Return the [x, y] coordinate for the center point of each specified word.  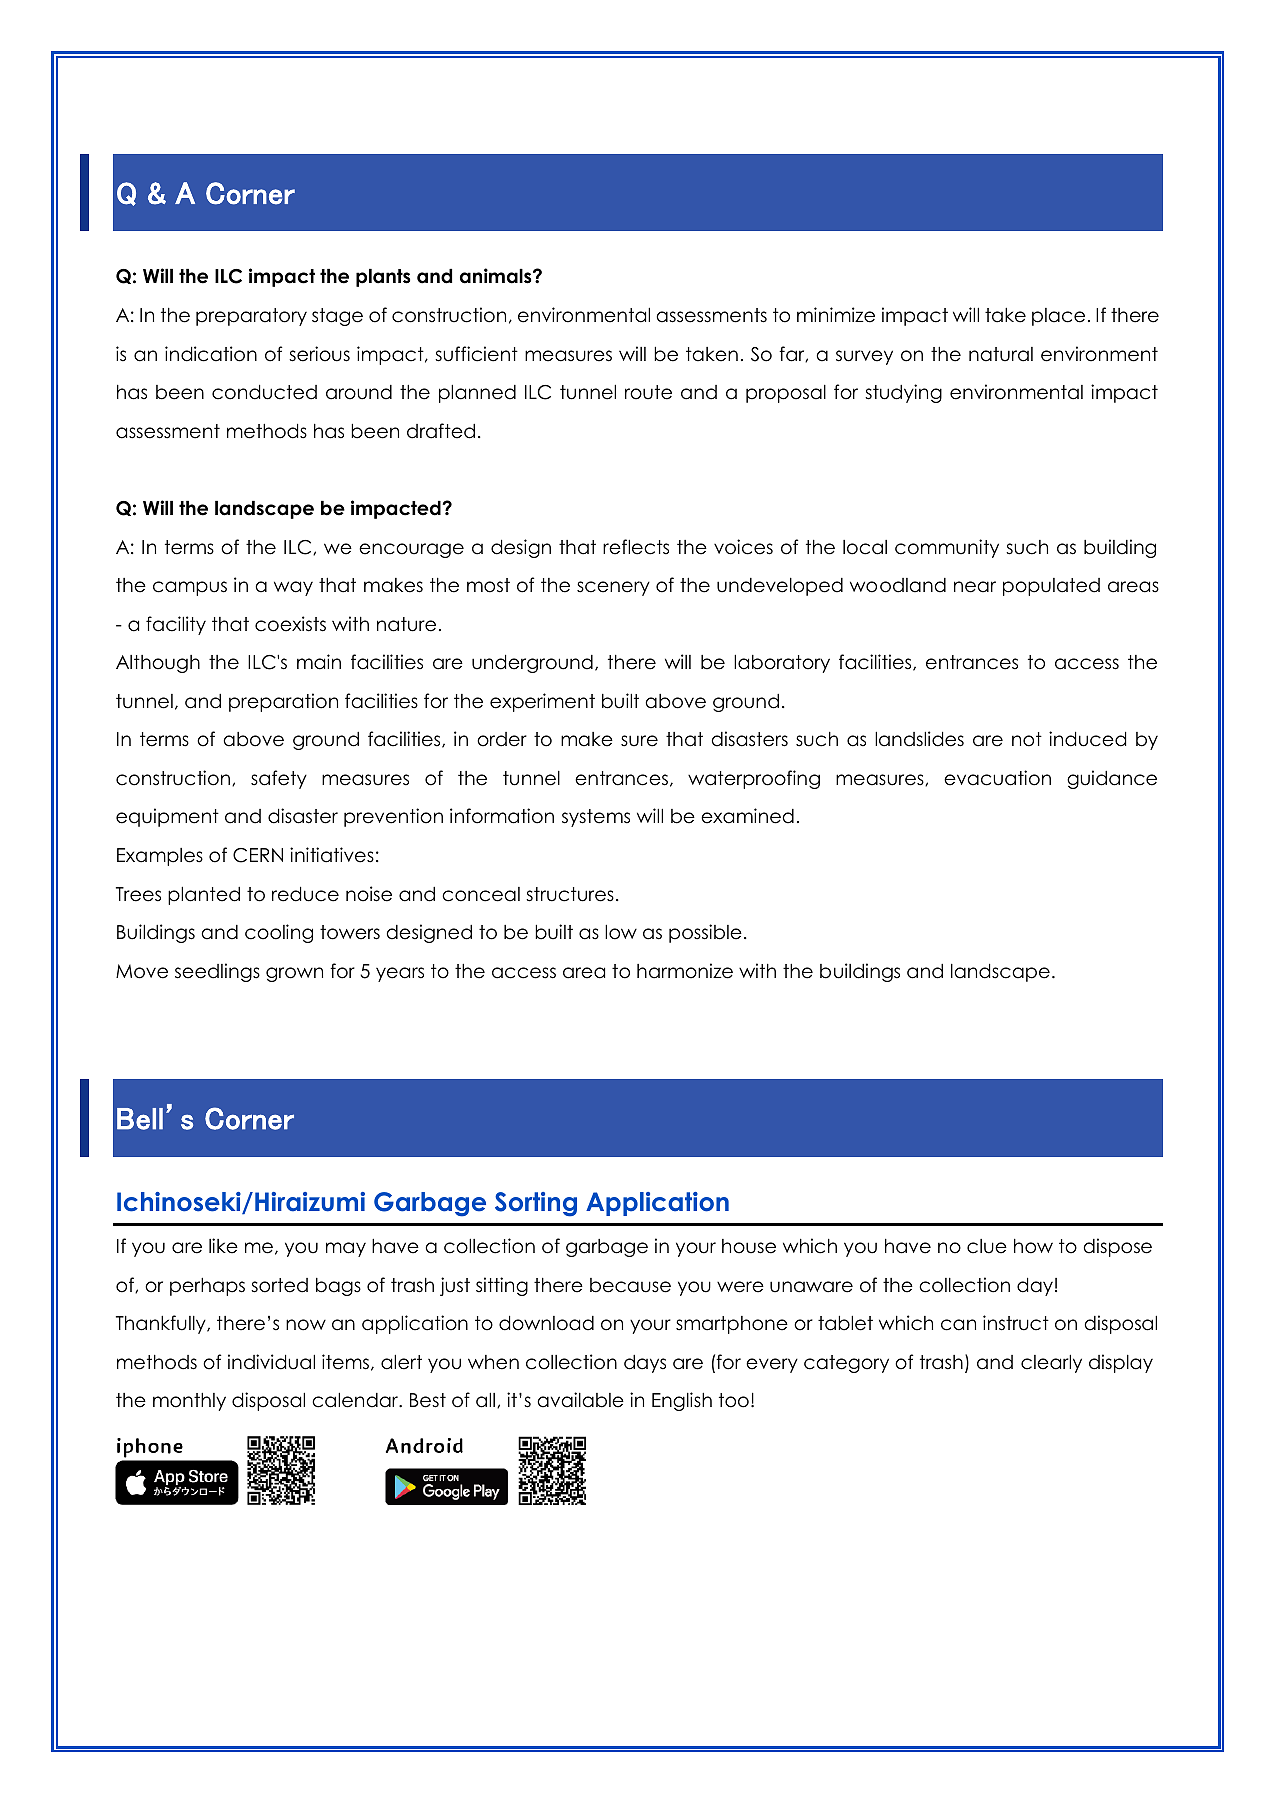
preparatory [251, 317]
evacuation [997, 778]
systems [596, 818]
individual [271, 1362]
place [1058, 317]
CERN [258, 855]
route [648, 392]
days [645, 1364]
